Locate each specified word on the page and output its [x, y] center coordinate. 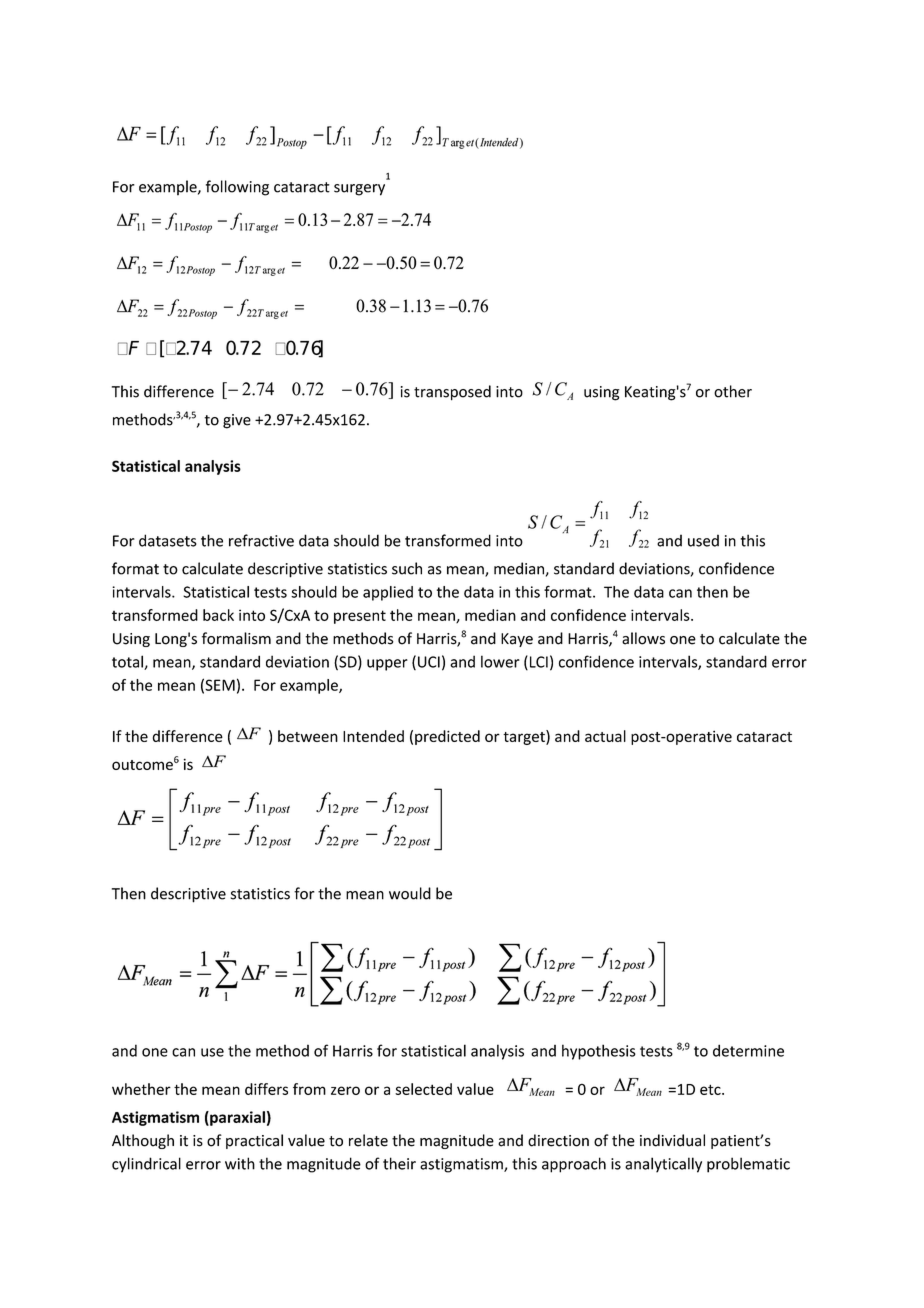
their [399, 1163]
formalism [236, 638]
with [240, 1163]
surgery [359, 190]
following [237, 188]
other [733, 391]
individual [672, 1140]
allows [643, 638]
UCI [429, 662]
